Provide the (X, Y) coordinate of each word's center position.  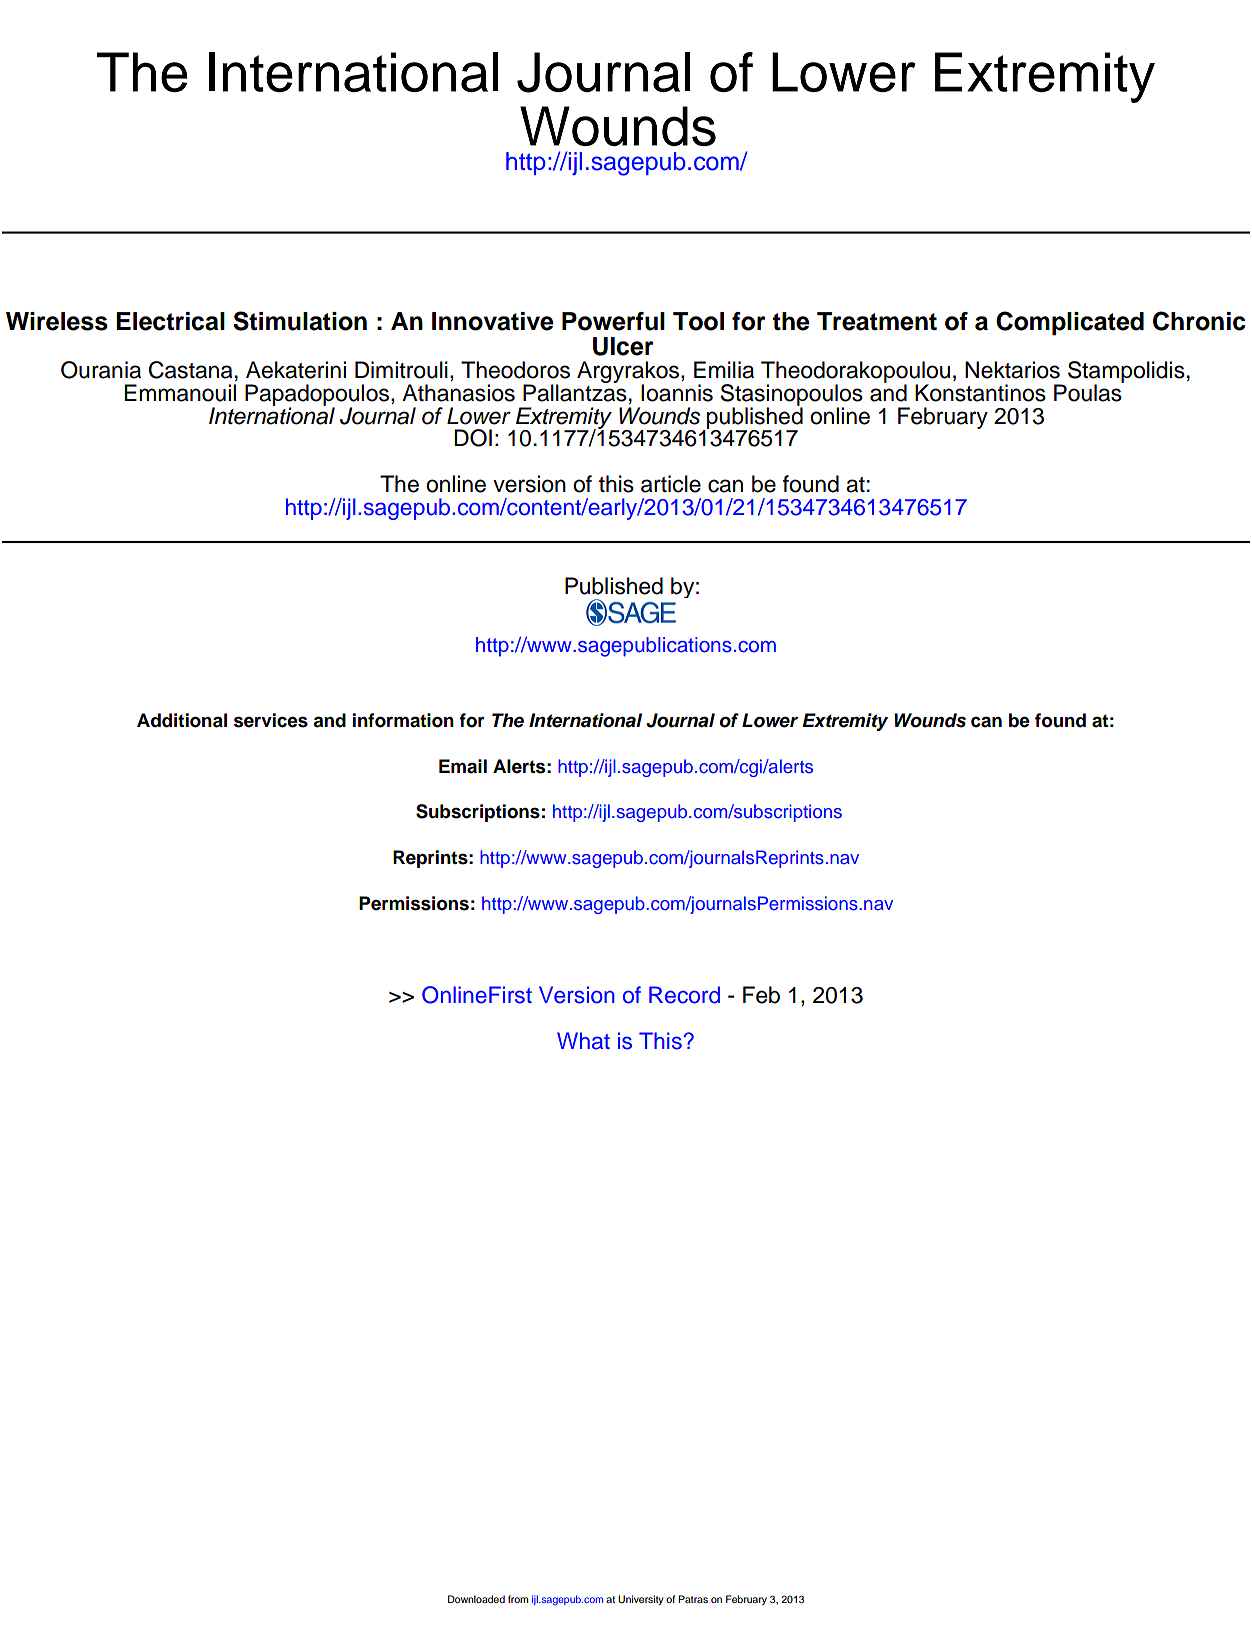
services (271, 720)
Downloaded (476, 1599)
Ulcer (623, 346)
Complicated (1070, 323)
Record (684, 995)
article (671, 484)
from (518, 1599)
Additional (182, 720)
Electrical (170, 321)
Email (463, 766)
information (403, 720)
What (583, 1041)
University (640, 1600)
